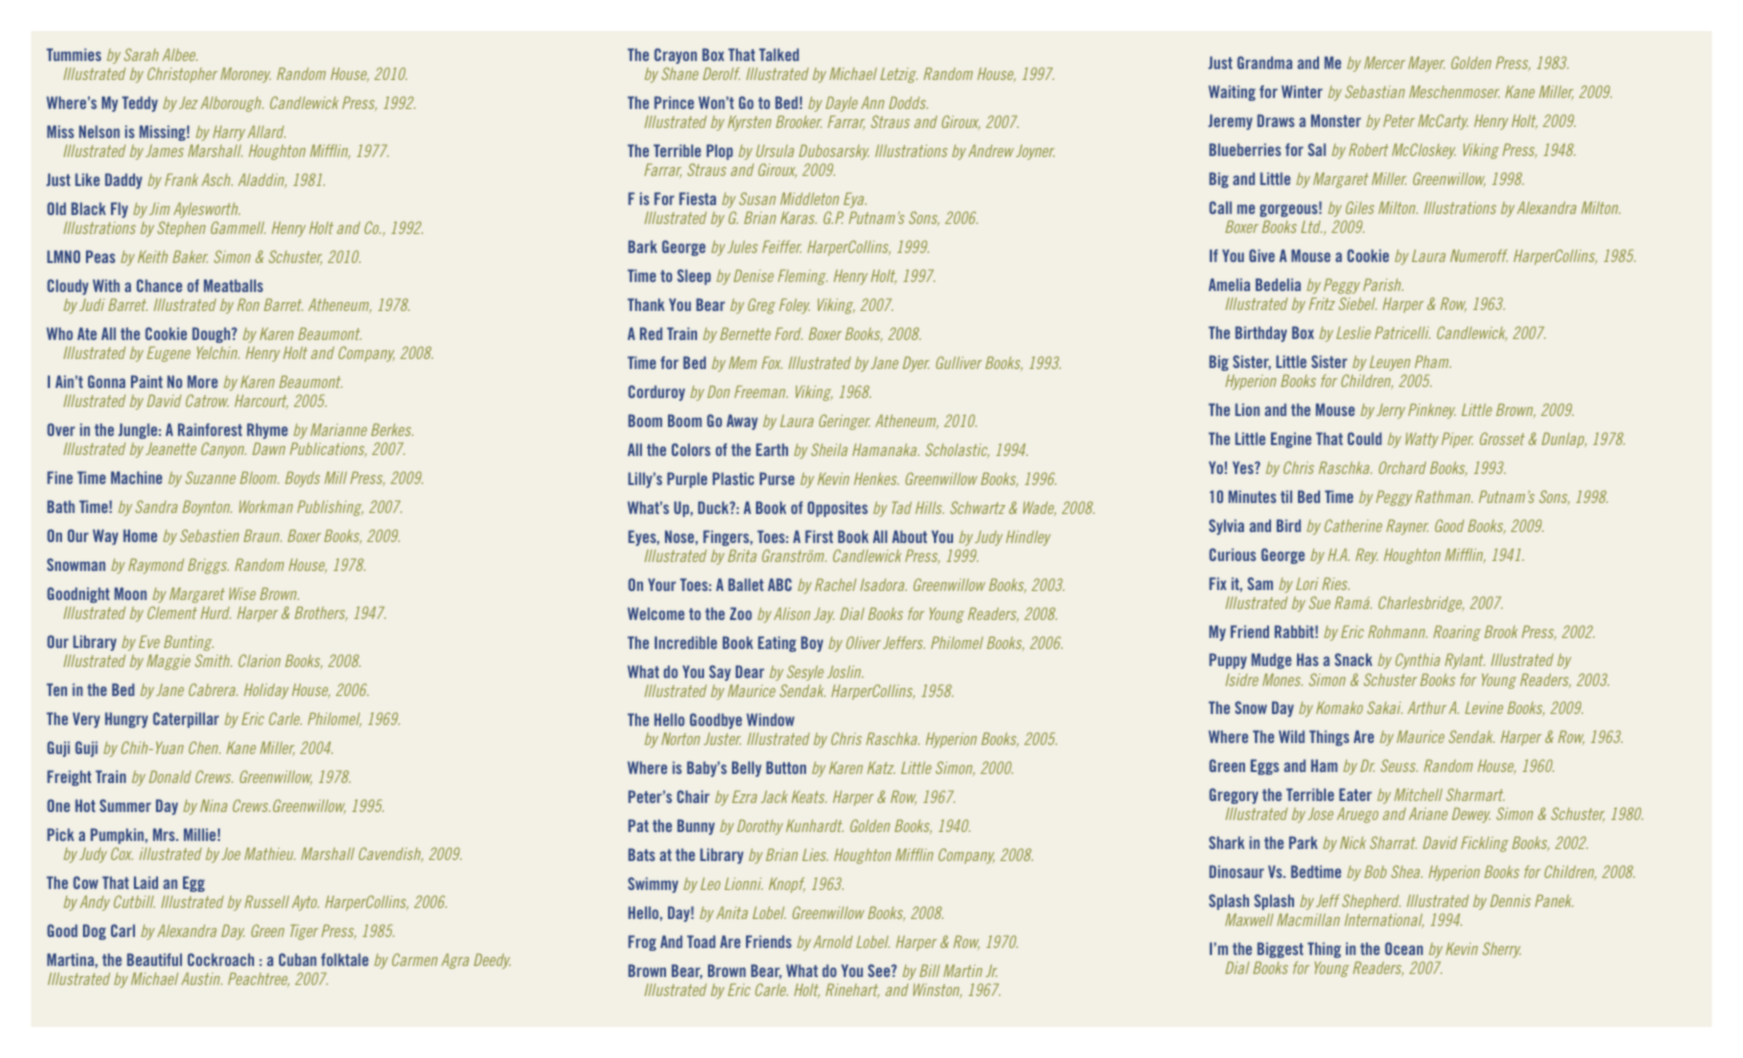  What do you see at coordinates (188, 102) in the screenshot?
I see `Jez` at bounding box center [188, 102].
